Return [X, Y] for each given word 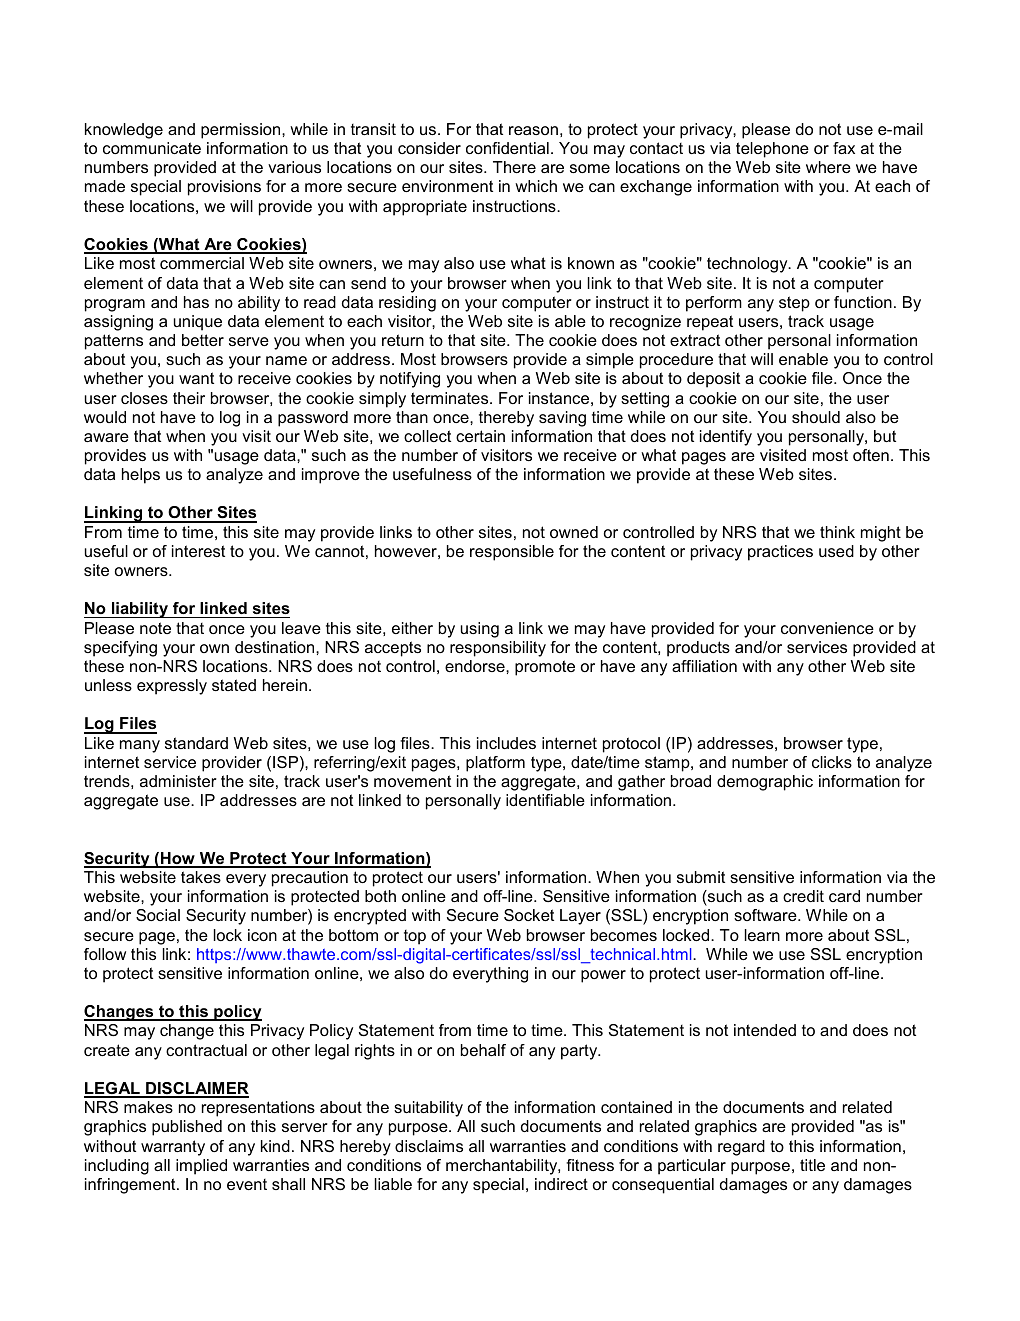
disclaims [429, 1146]
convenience [827, 628]
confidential [507, 148]
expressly [172, 687]
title [812, 1165]
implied [201, 1167]
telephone [772, 150]
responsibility [498, 649]
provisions [224, 188]
